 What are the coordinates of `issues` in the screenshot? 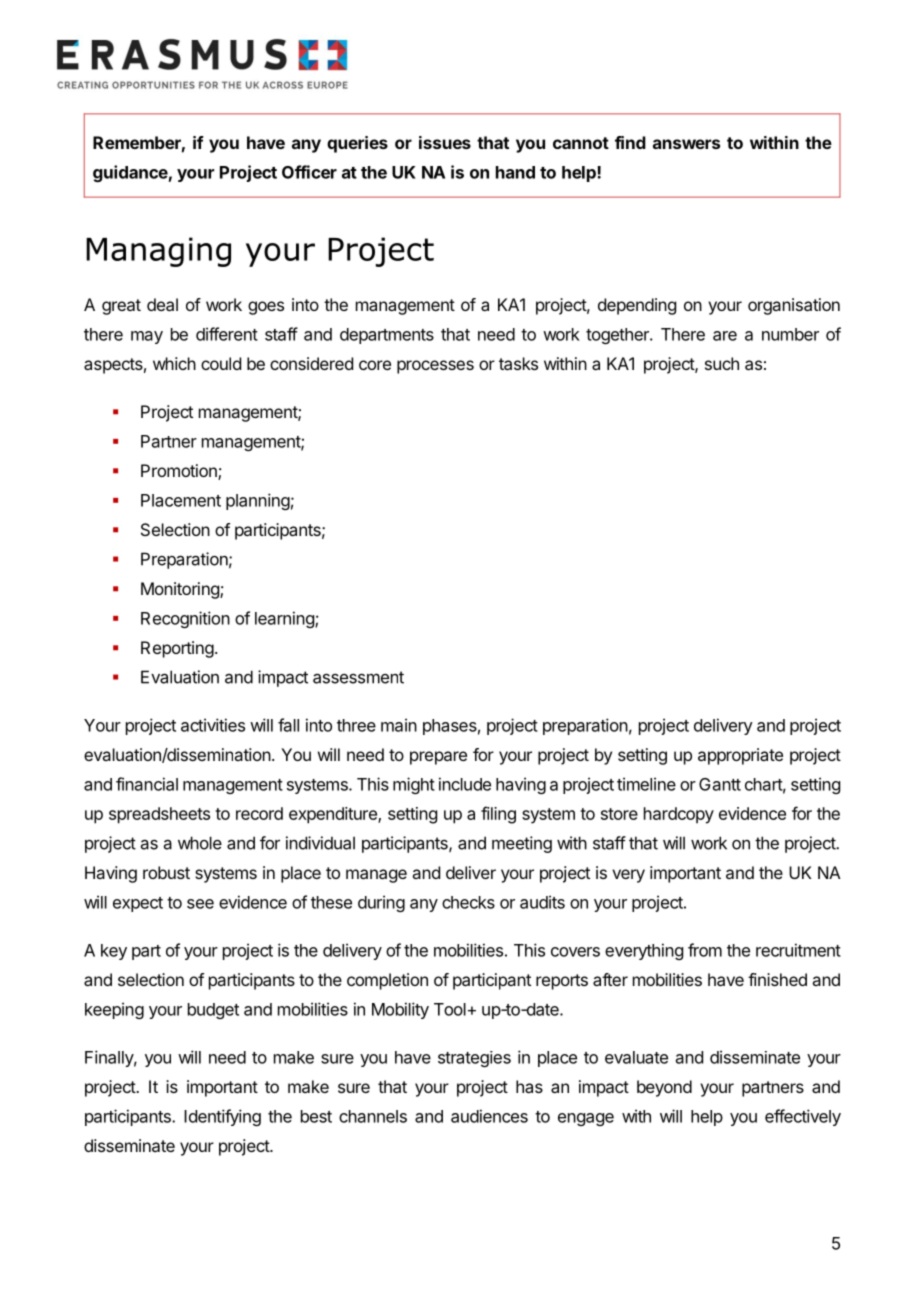 It's located at (445, 142).
